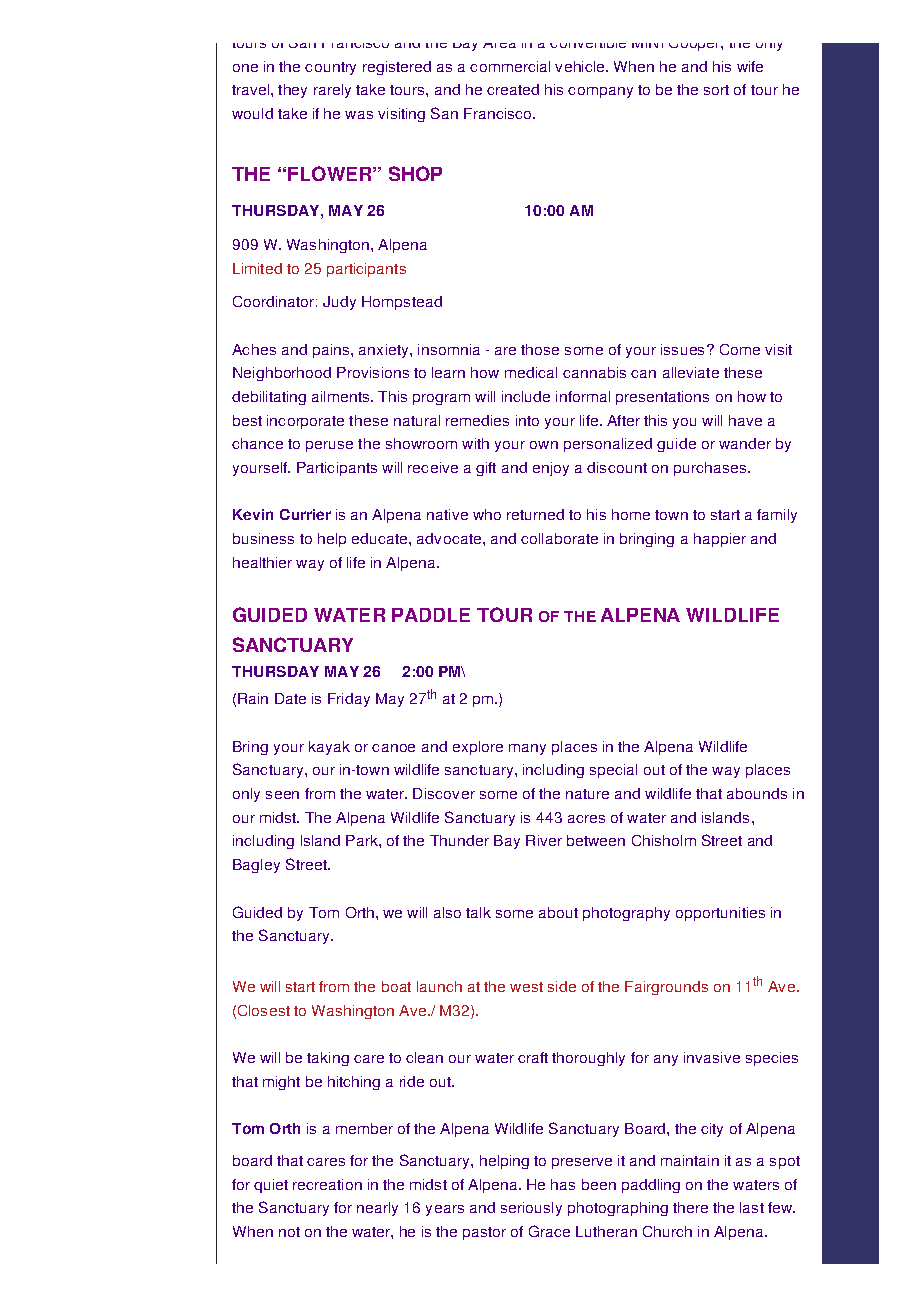 The image size is (924, 1308). I want to click on River, so click(544, 840).
